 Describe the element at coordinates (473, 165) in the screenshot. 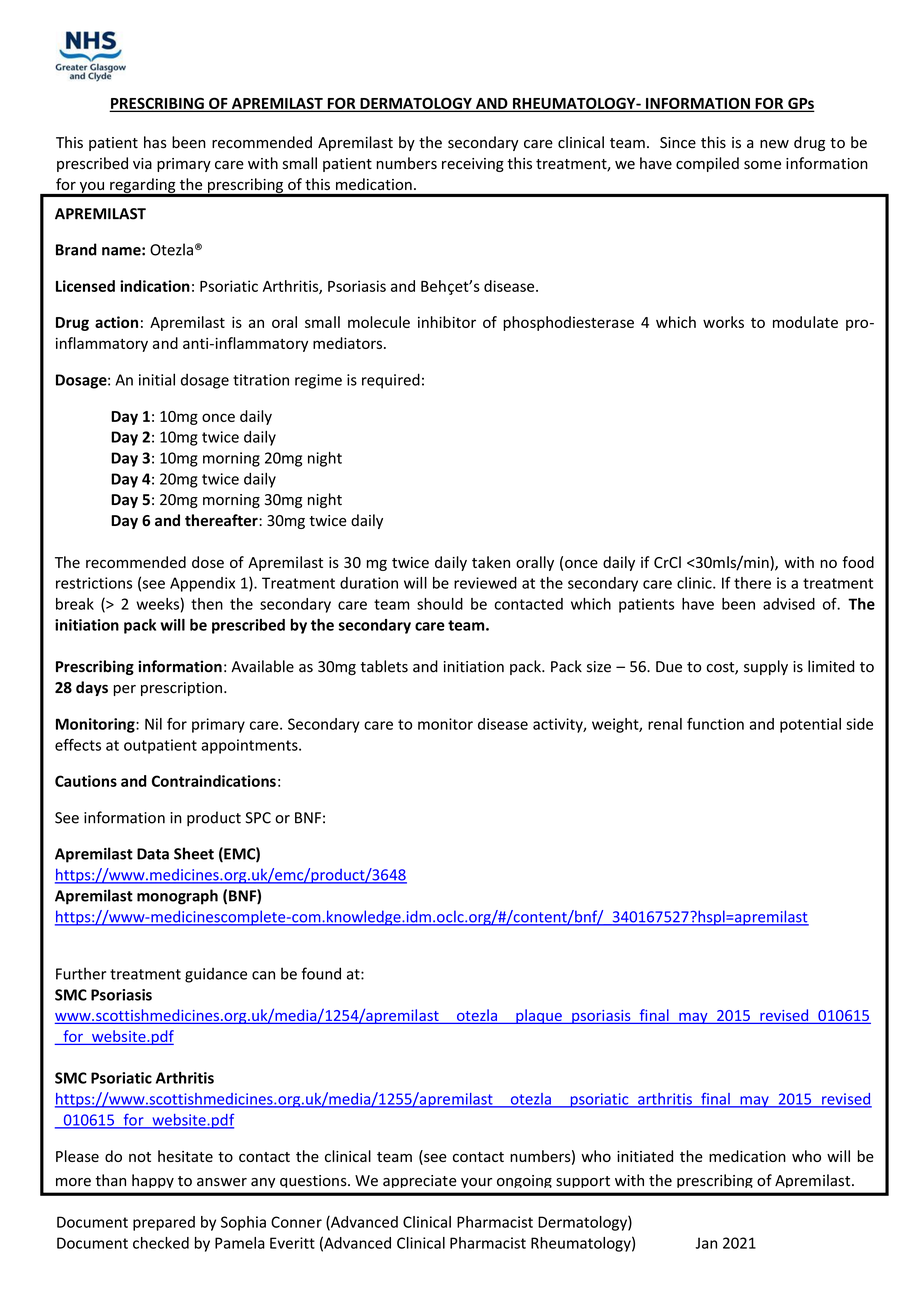

I see `receiving` at that location.
